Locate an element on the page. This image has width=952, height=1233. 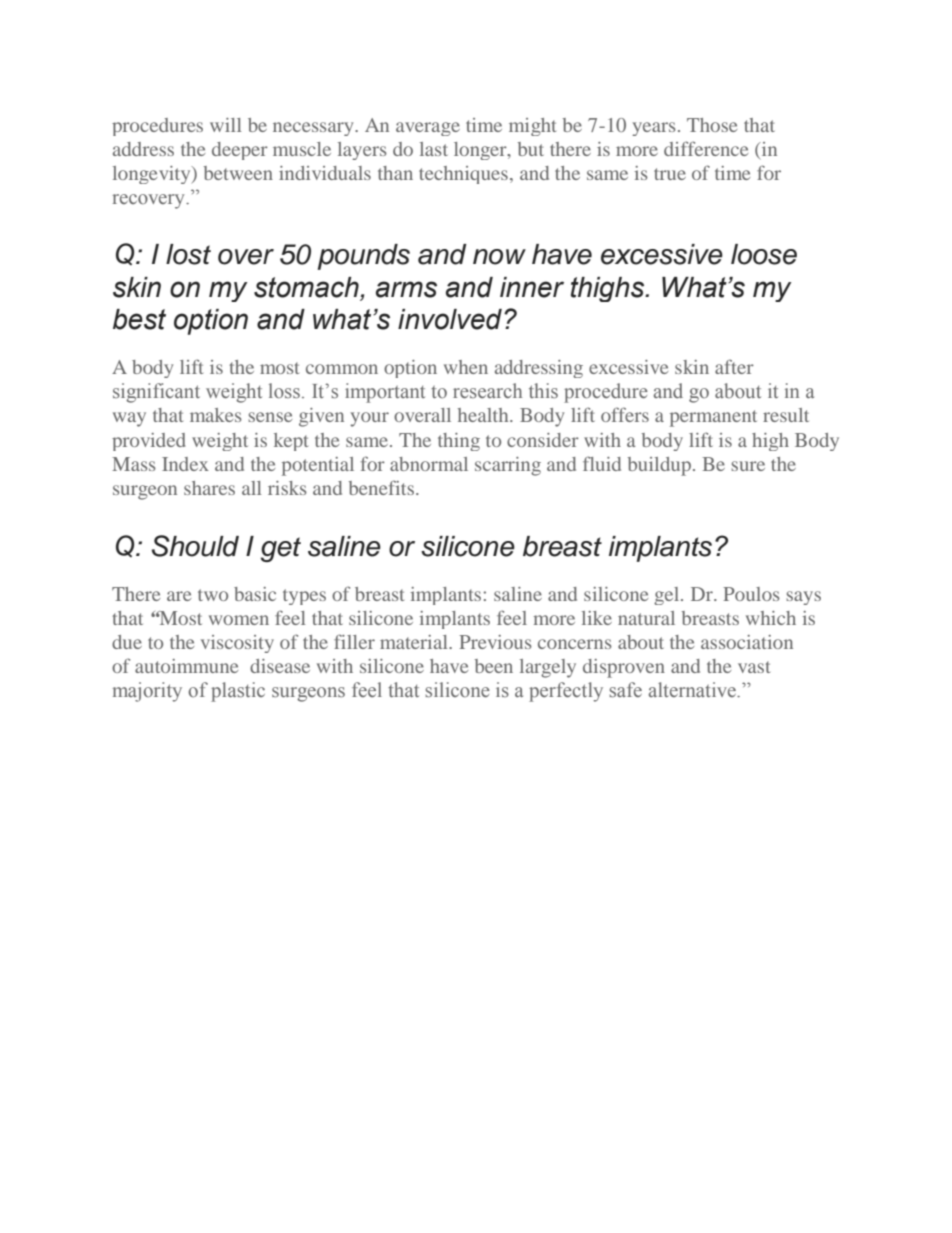
Should is located at coordinates (195, 546).
